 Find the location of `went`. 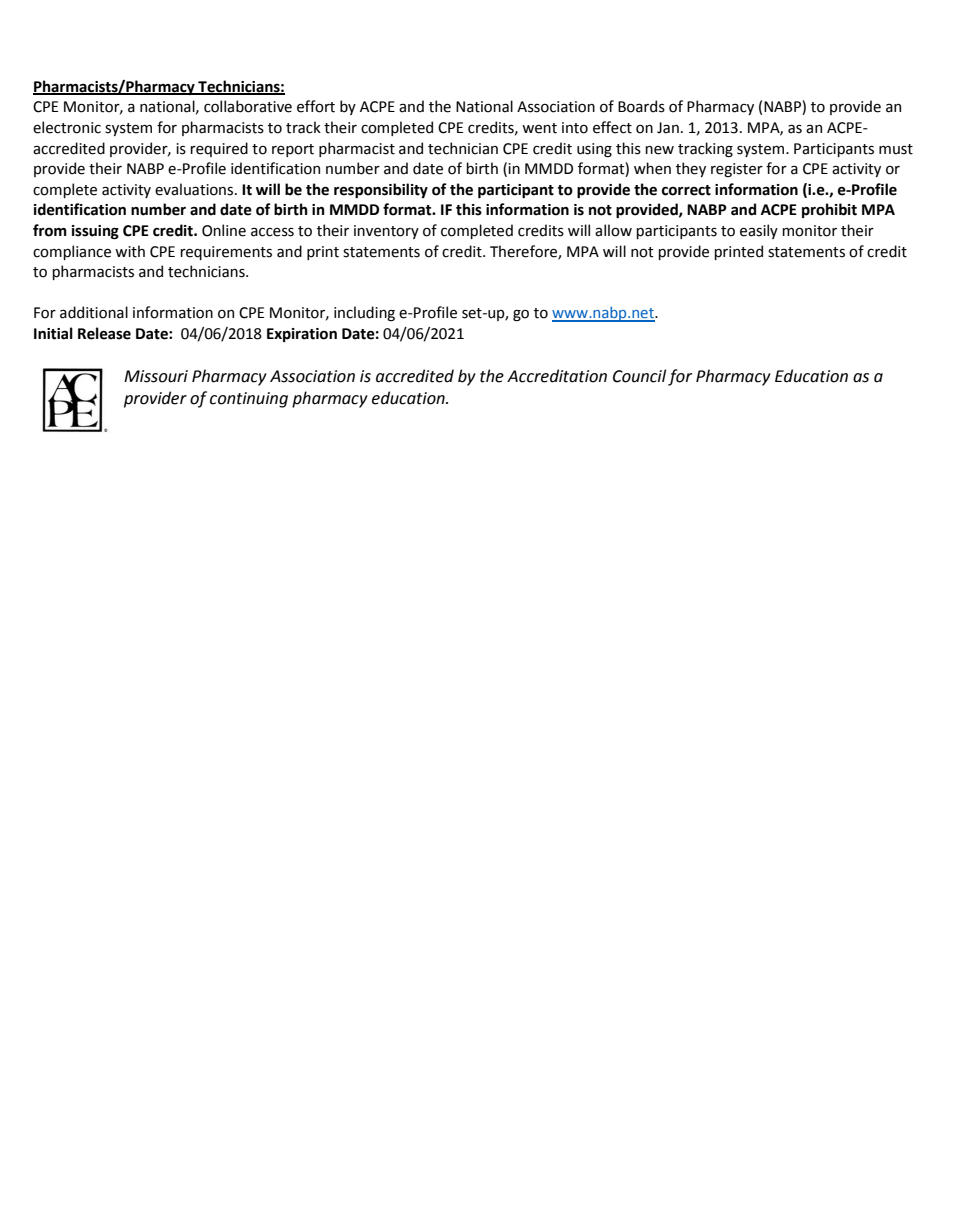

went is located at coordinates (539, 128).
